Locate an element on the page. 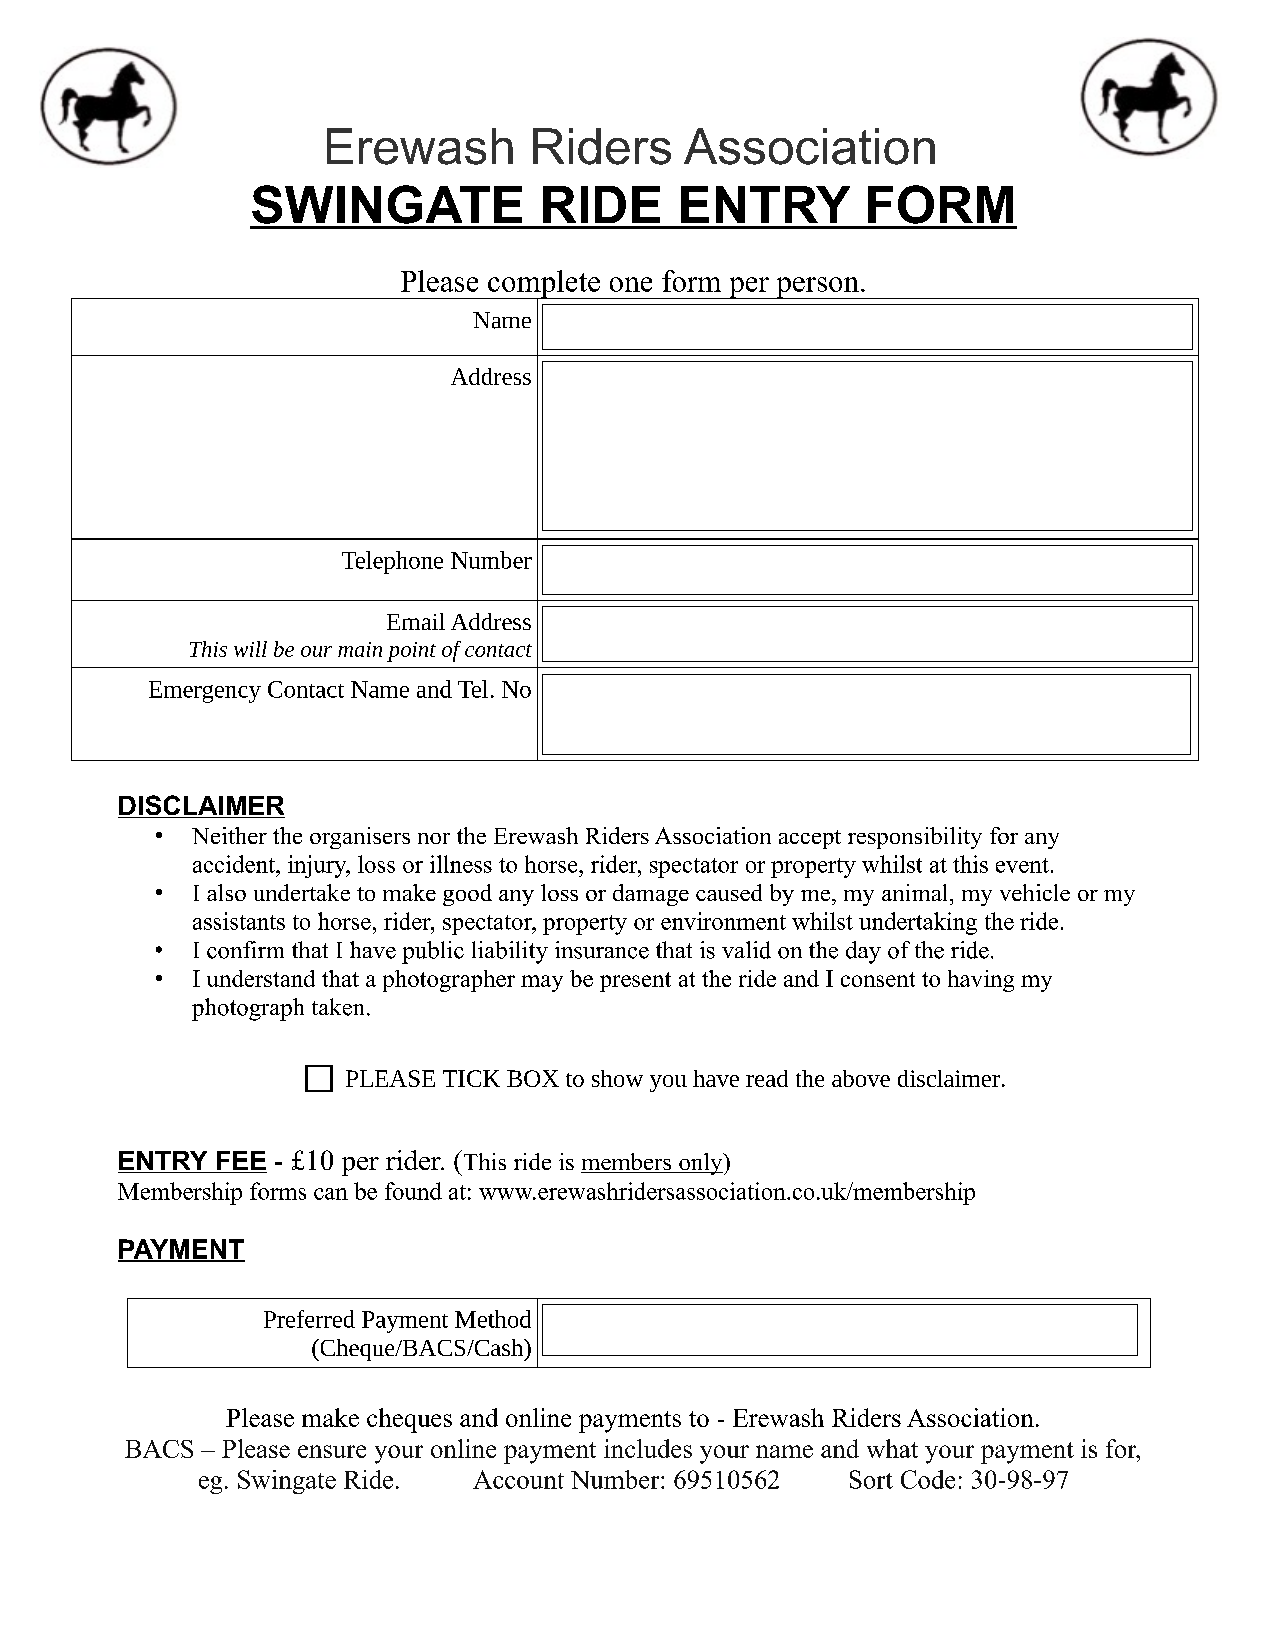 This page has height=1639, width=1267. can is located at coordinates (331, 1194).
